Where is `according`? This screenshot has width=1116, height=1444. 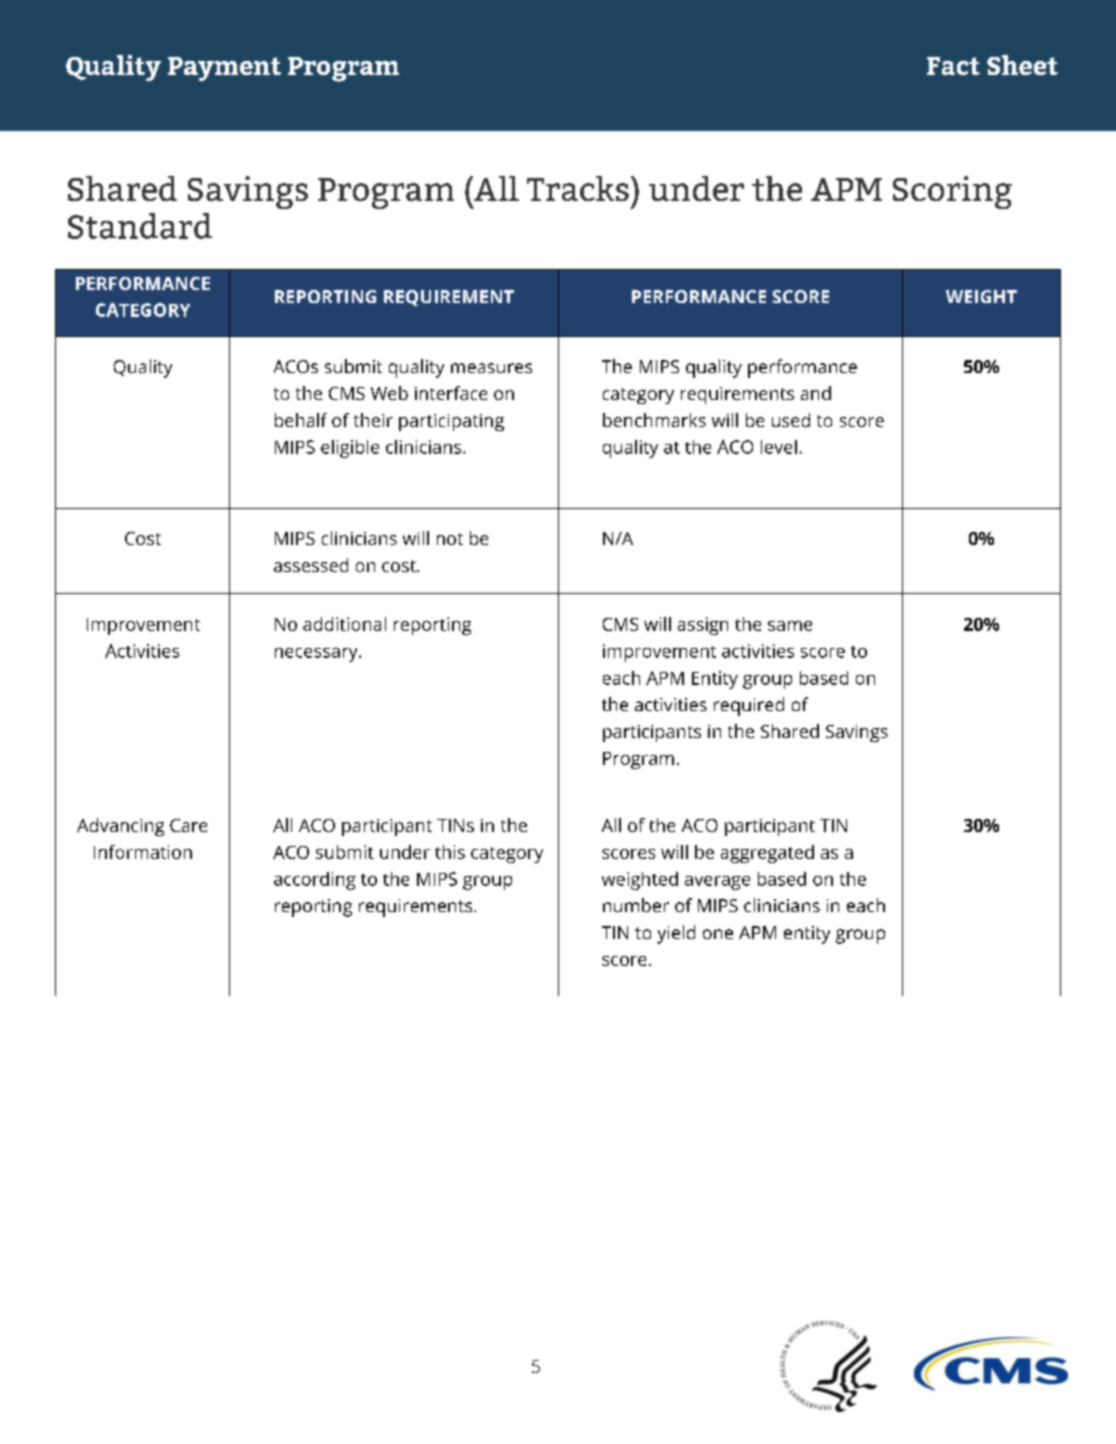 according is located at coordinates (315, 881).
